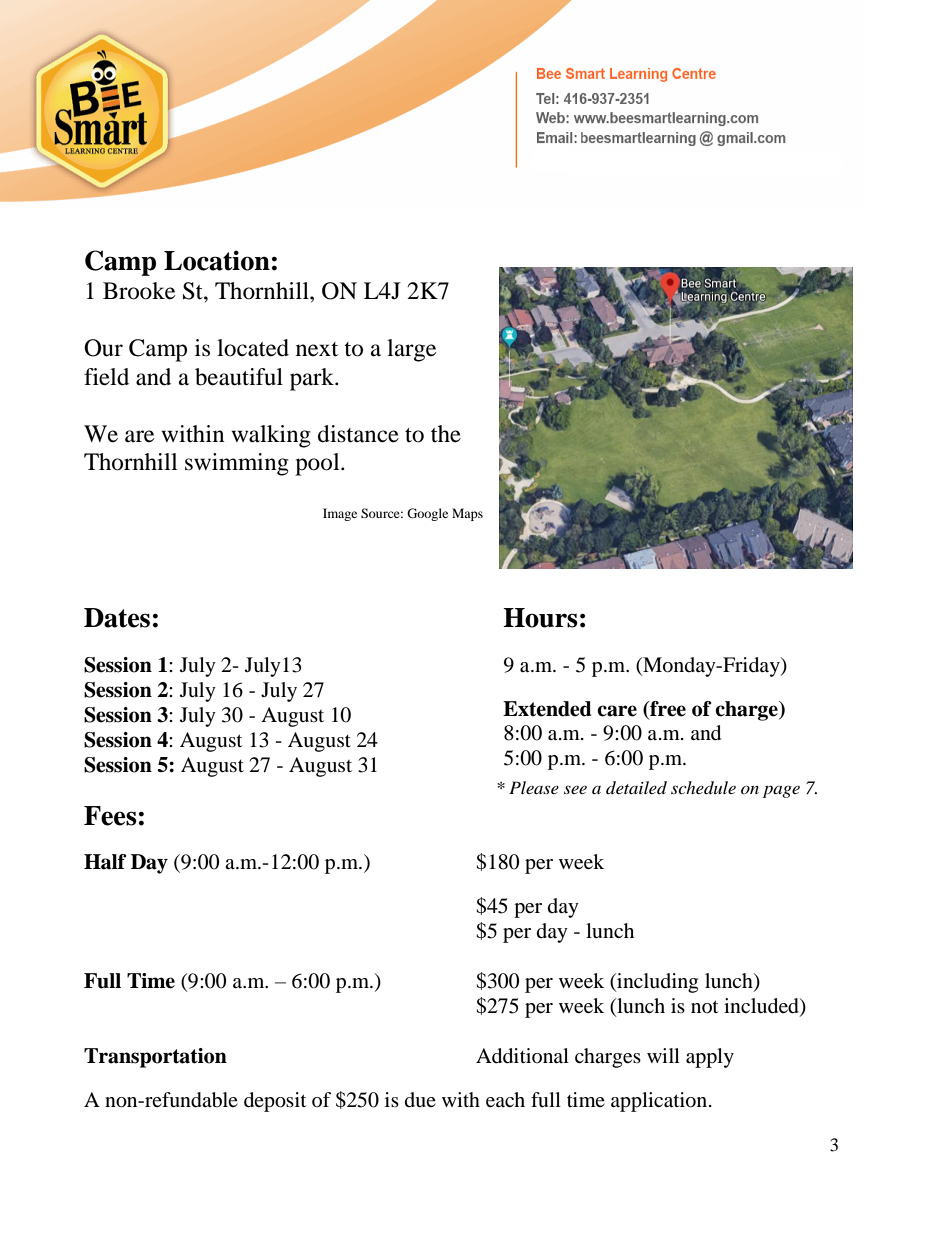 The image size is (952, 1233). What do you see at coordinates (703, 787) in the screenshot?
I see `schedule` at bounding box center [703, 787].
